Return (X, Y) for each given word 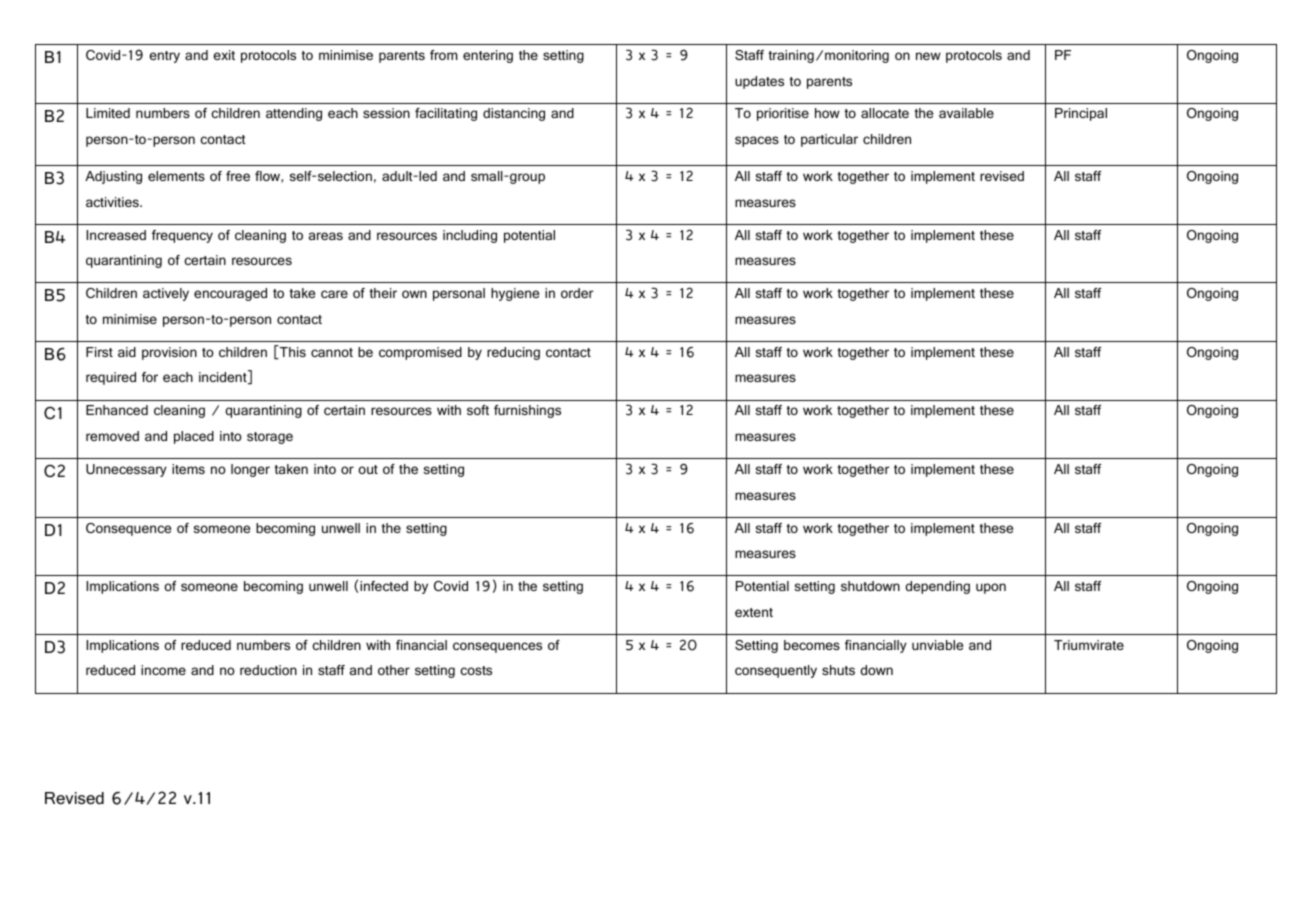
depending (937, 587)
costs (476, 670)
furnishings (527, 411)
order (577, 293)
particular (829, 140)
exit (224, 55)
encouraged (230, 294)
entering (488, 56)
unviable (937, 645)
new (928, 56)
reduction (268, 670)
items (188, 469)
